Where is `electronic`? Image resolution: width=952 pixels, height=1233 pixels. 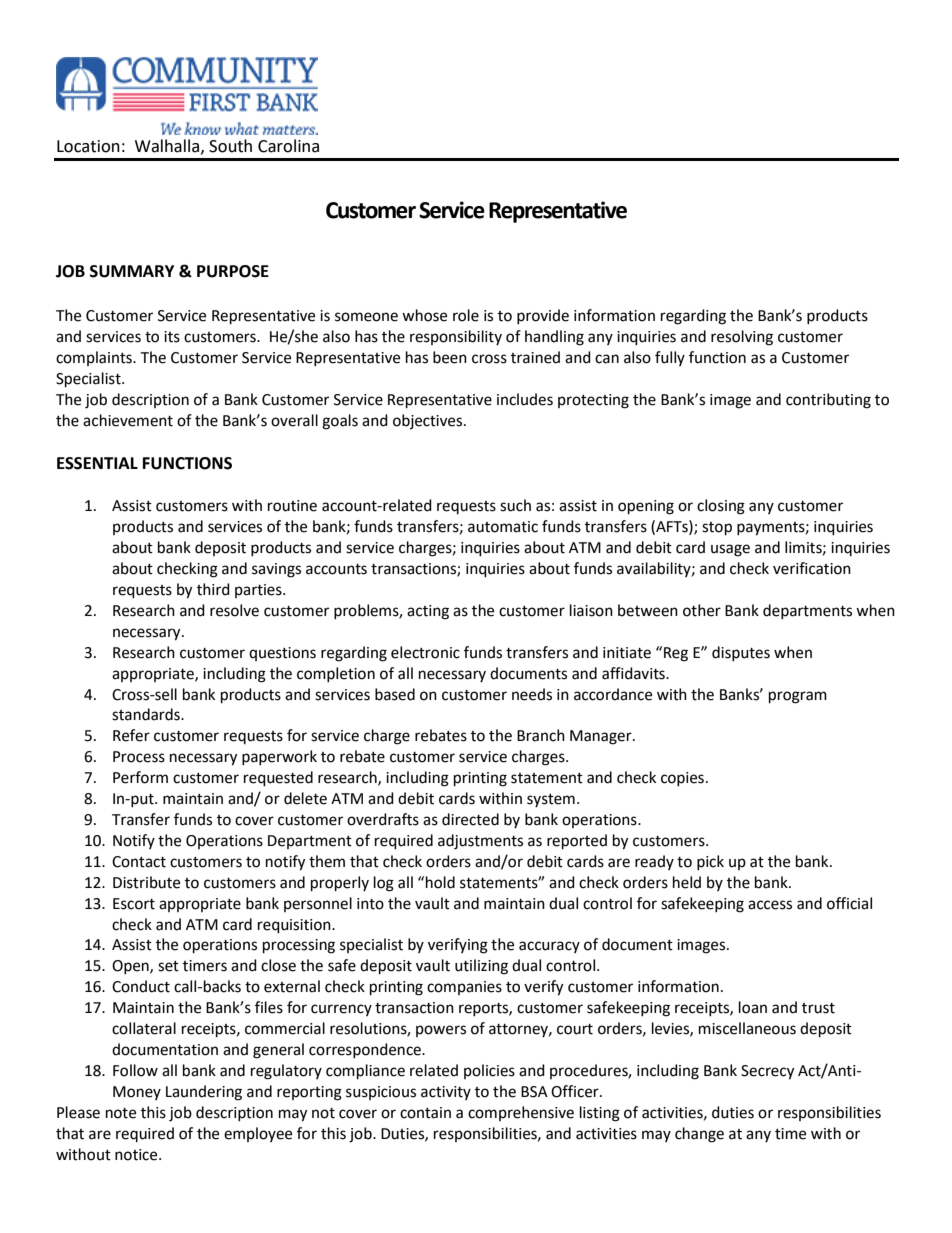
electronic is located at coordinates (425, 652).
